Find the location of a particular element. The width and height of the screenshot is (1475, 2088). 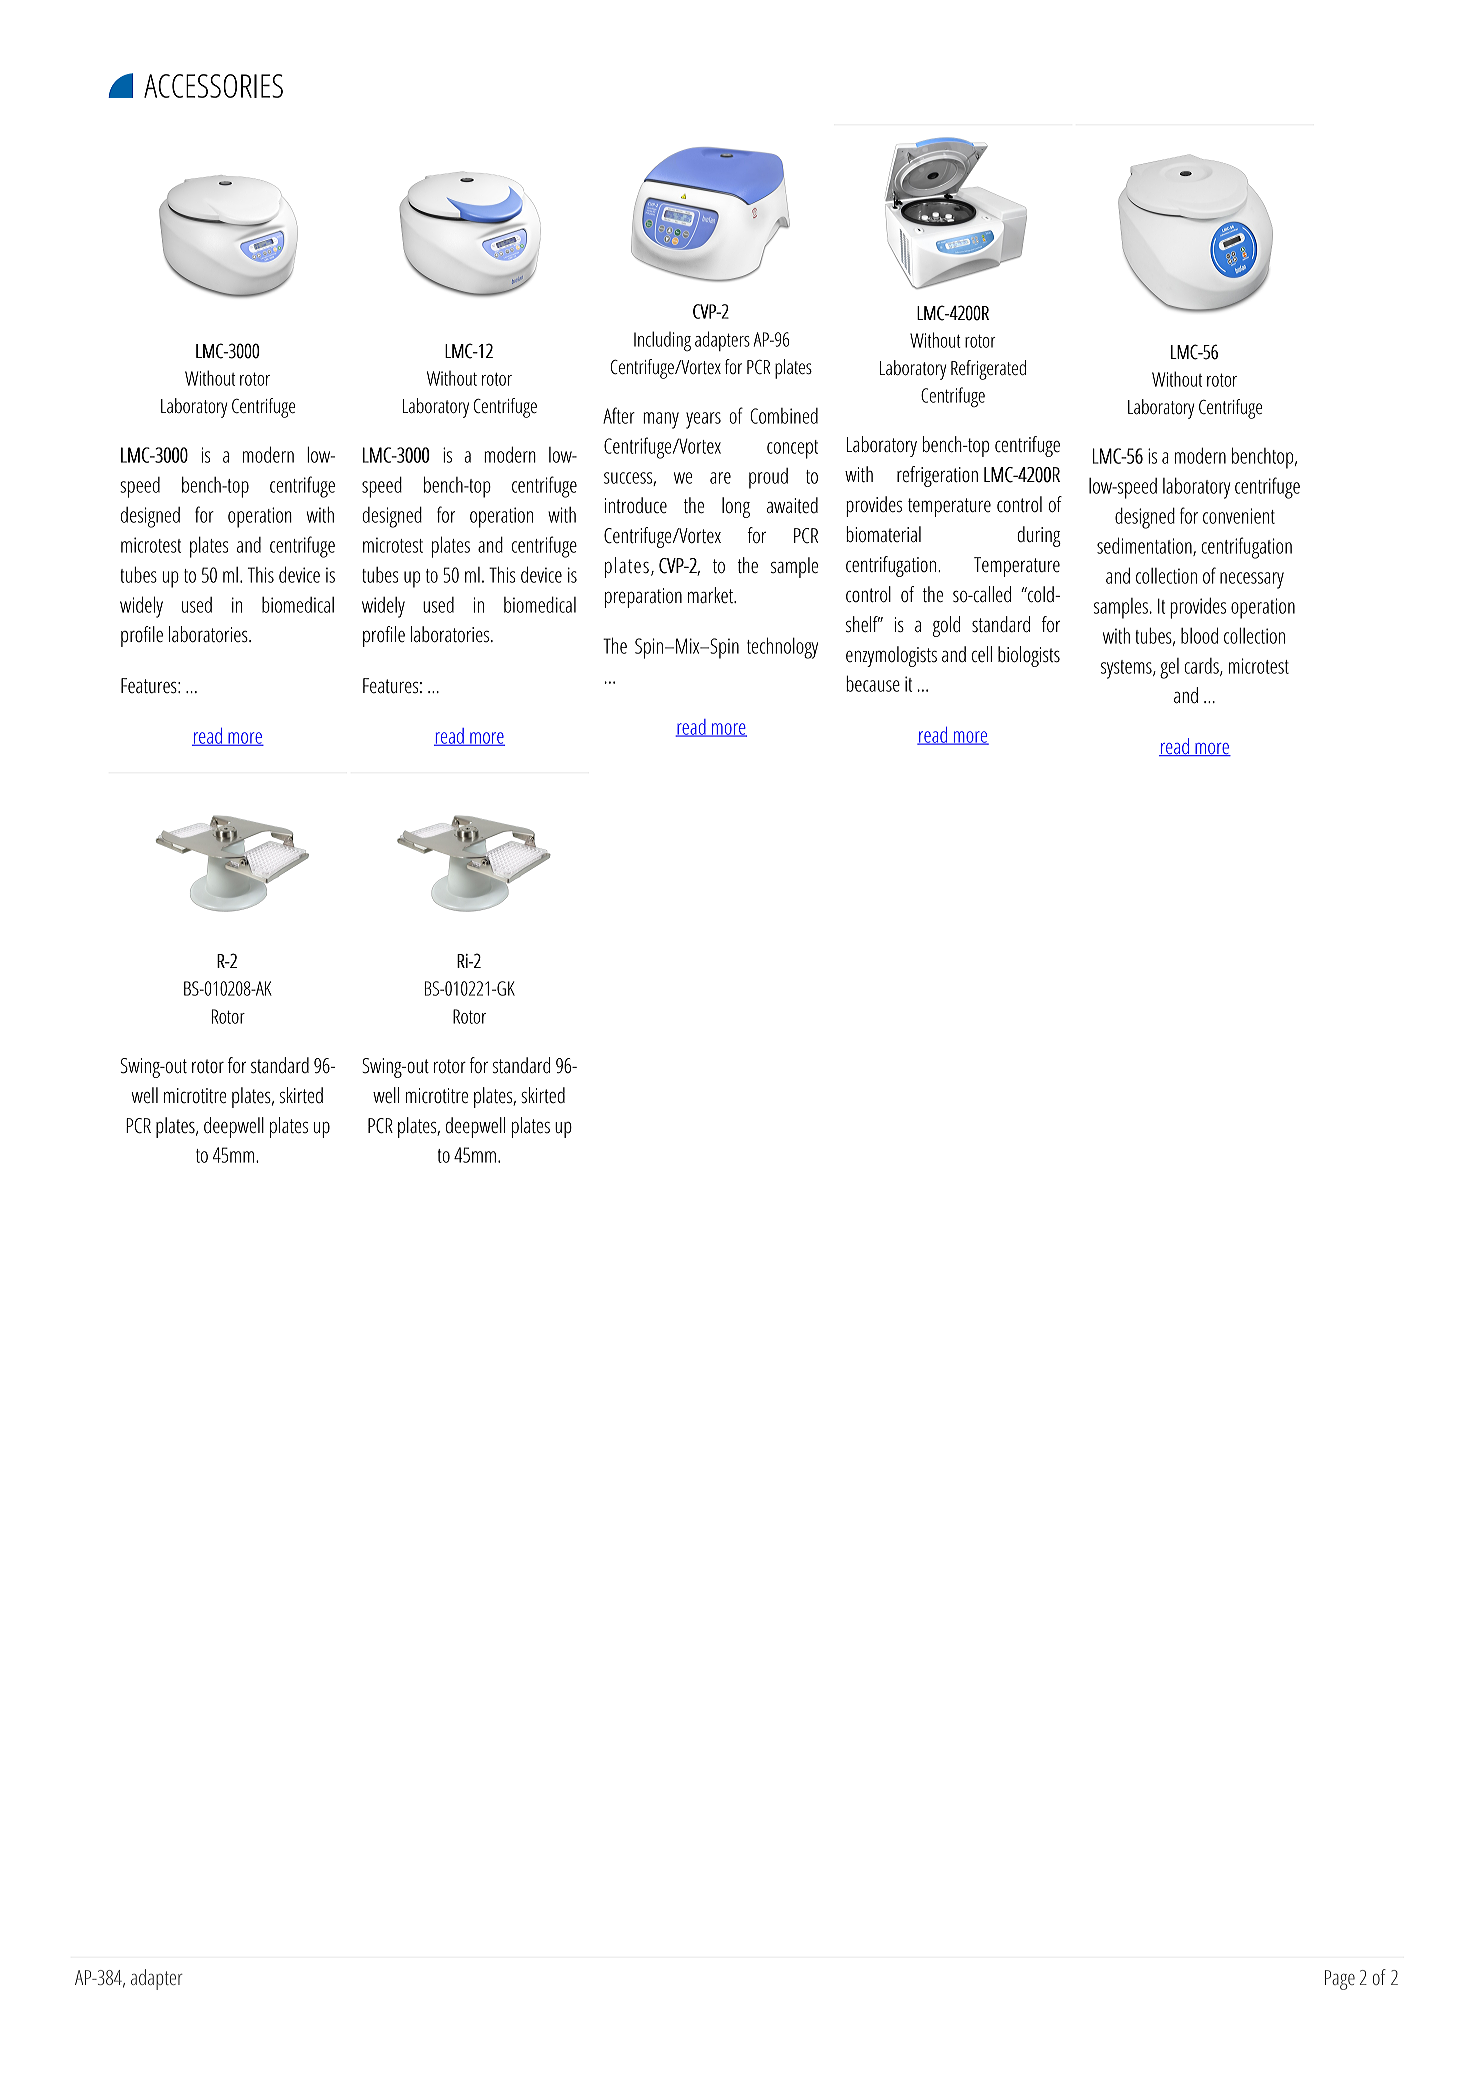

long is located at coordinates (736, 507).
